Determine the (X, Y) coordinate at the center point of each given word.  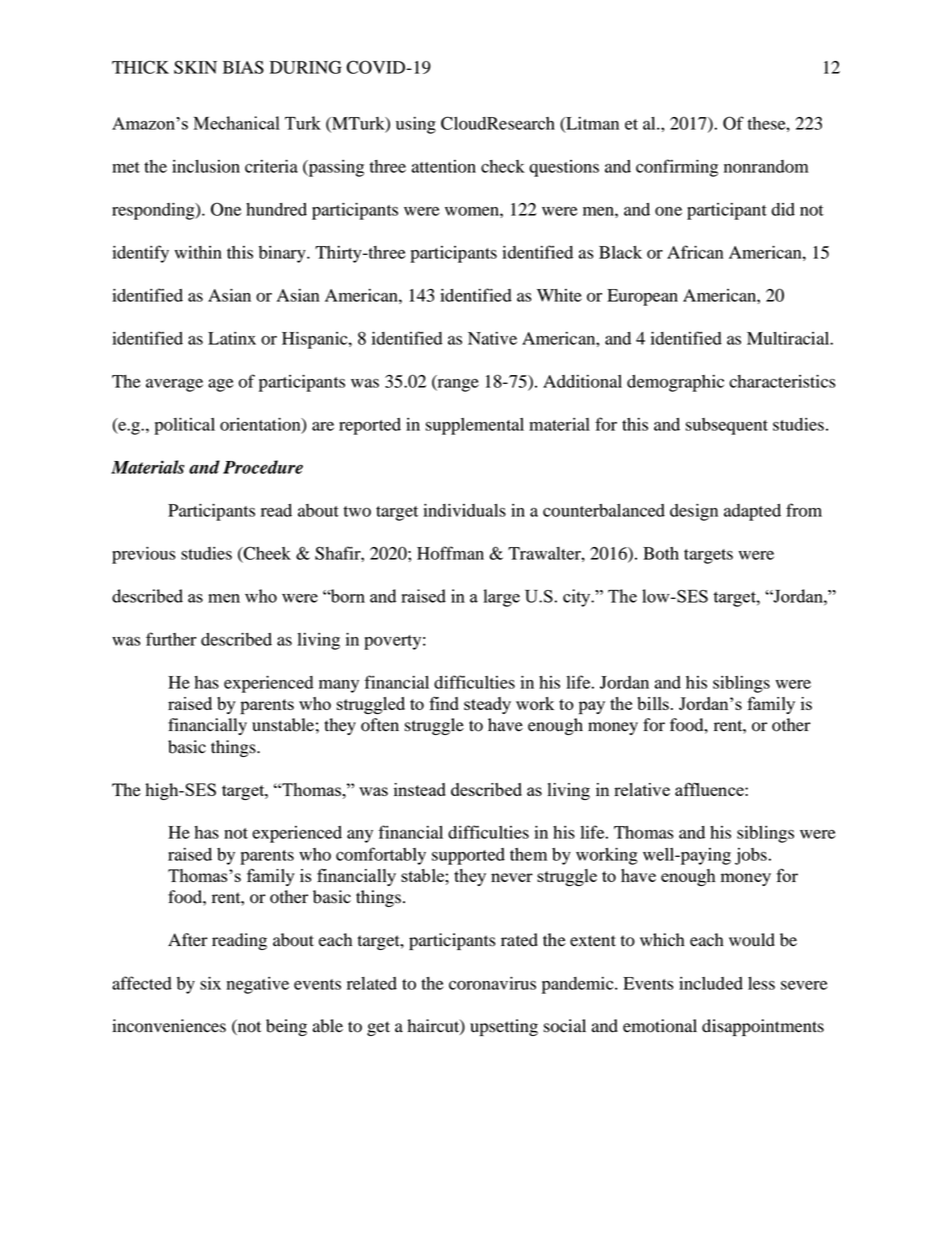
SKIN (195, 67)
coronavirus (492, 983)
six (210, 983)
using (416, 125)
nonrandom (766, 166)
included (711, 983)
